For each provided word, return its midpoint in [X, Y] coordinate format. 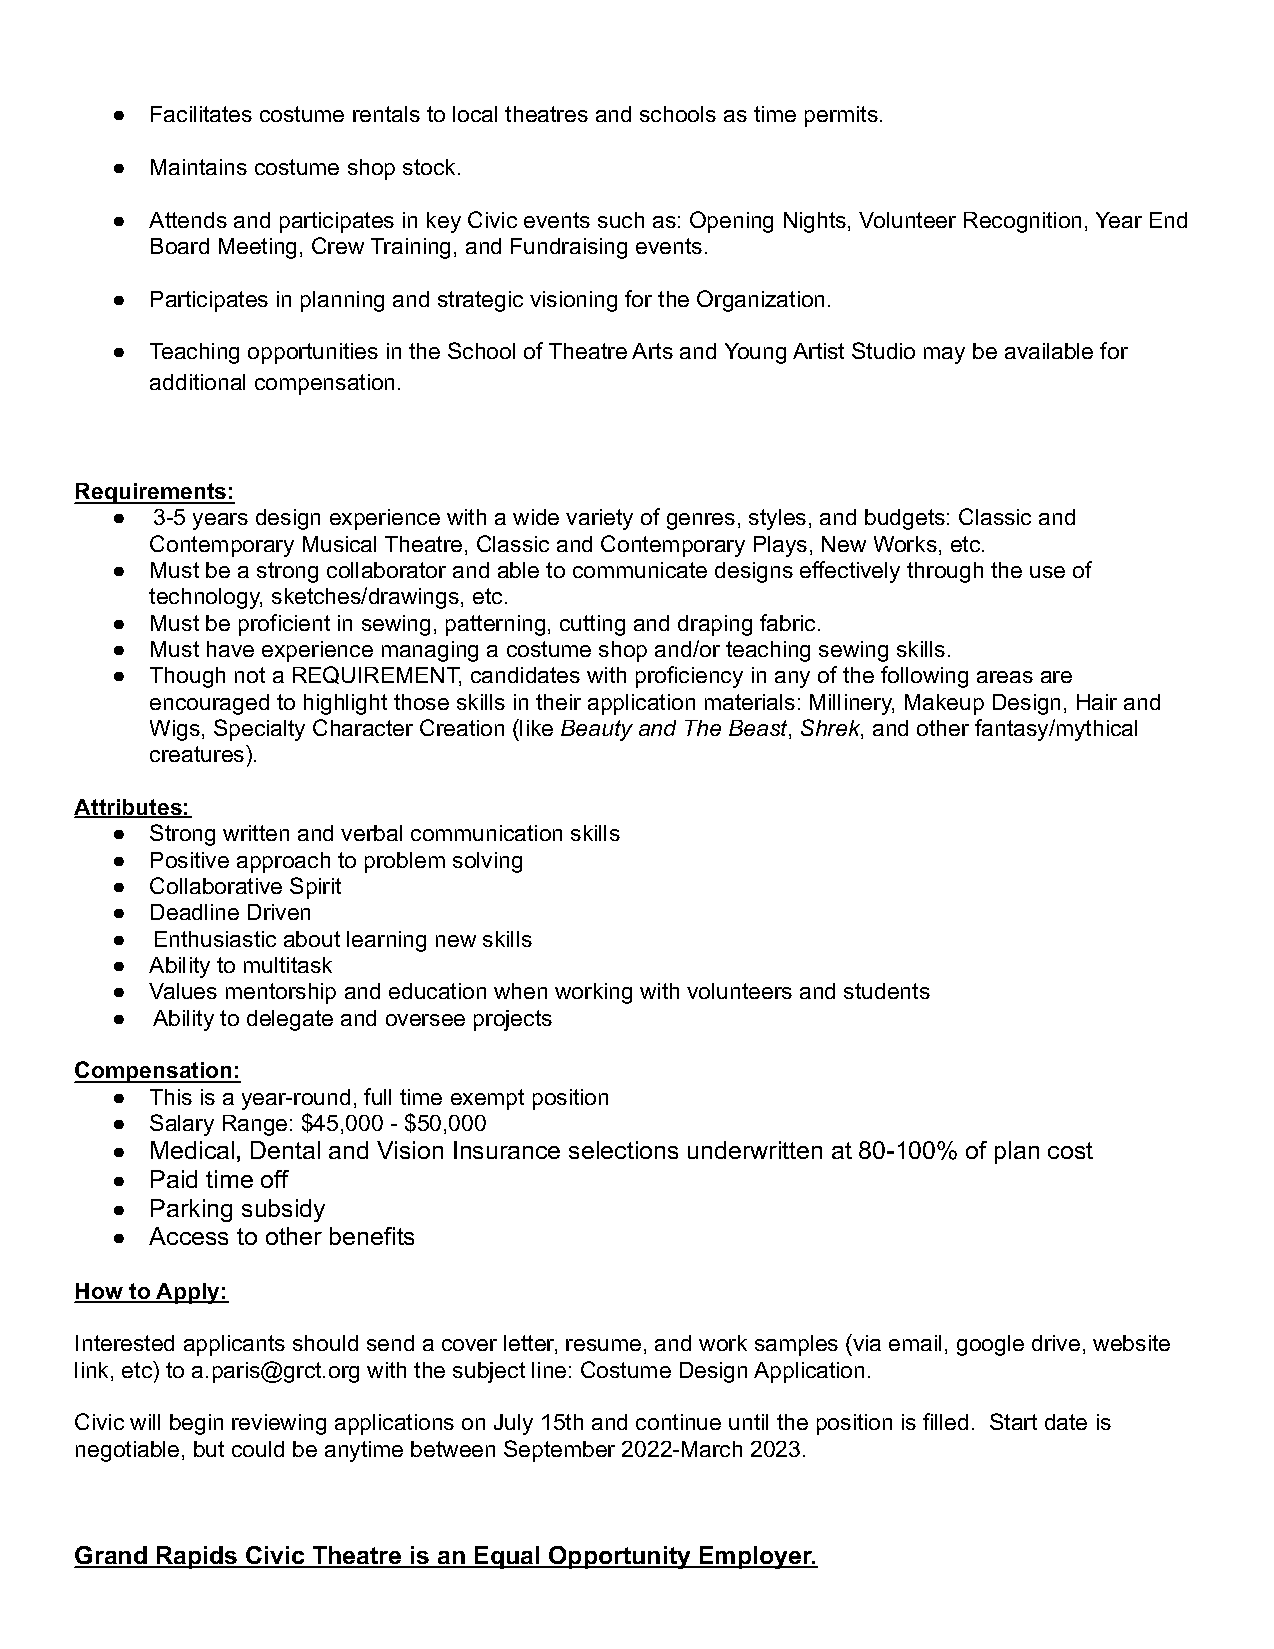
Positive [190, 860]
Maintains [199, 167]
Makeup [944, 704]
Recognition [1022, 222]
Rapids [197, 1557]
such [621, 220]
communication [486, 833]
